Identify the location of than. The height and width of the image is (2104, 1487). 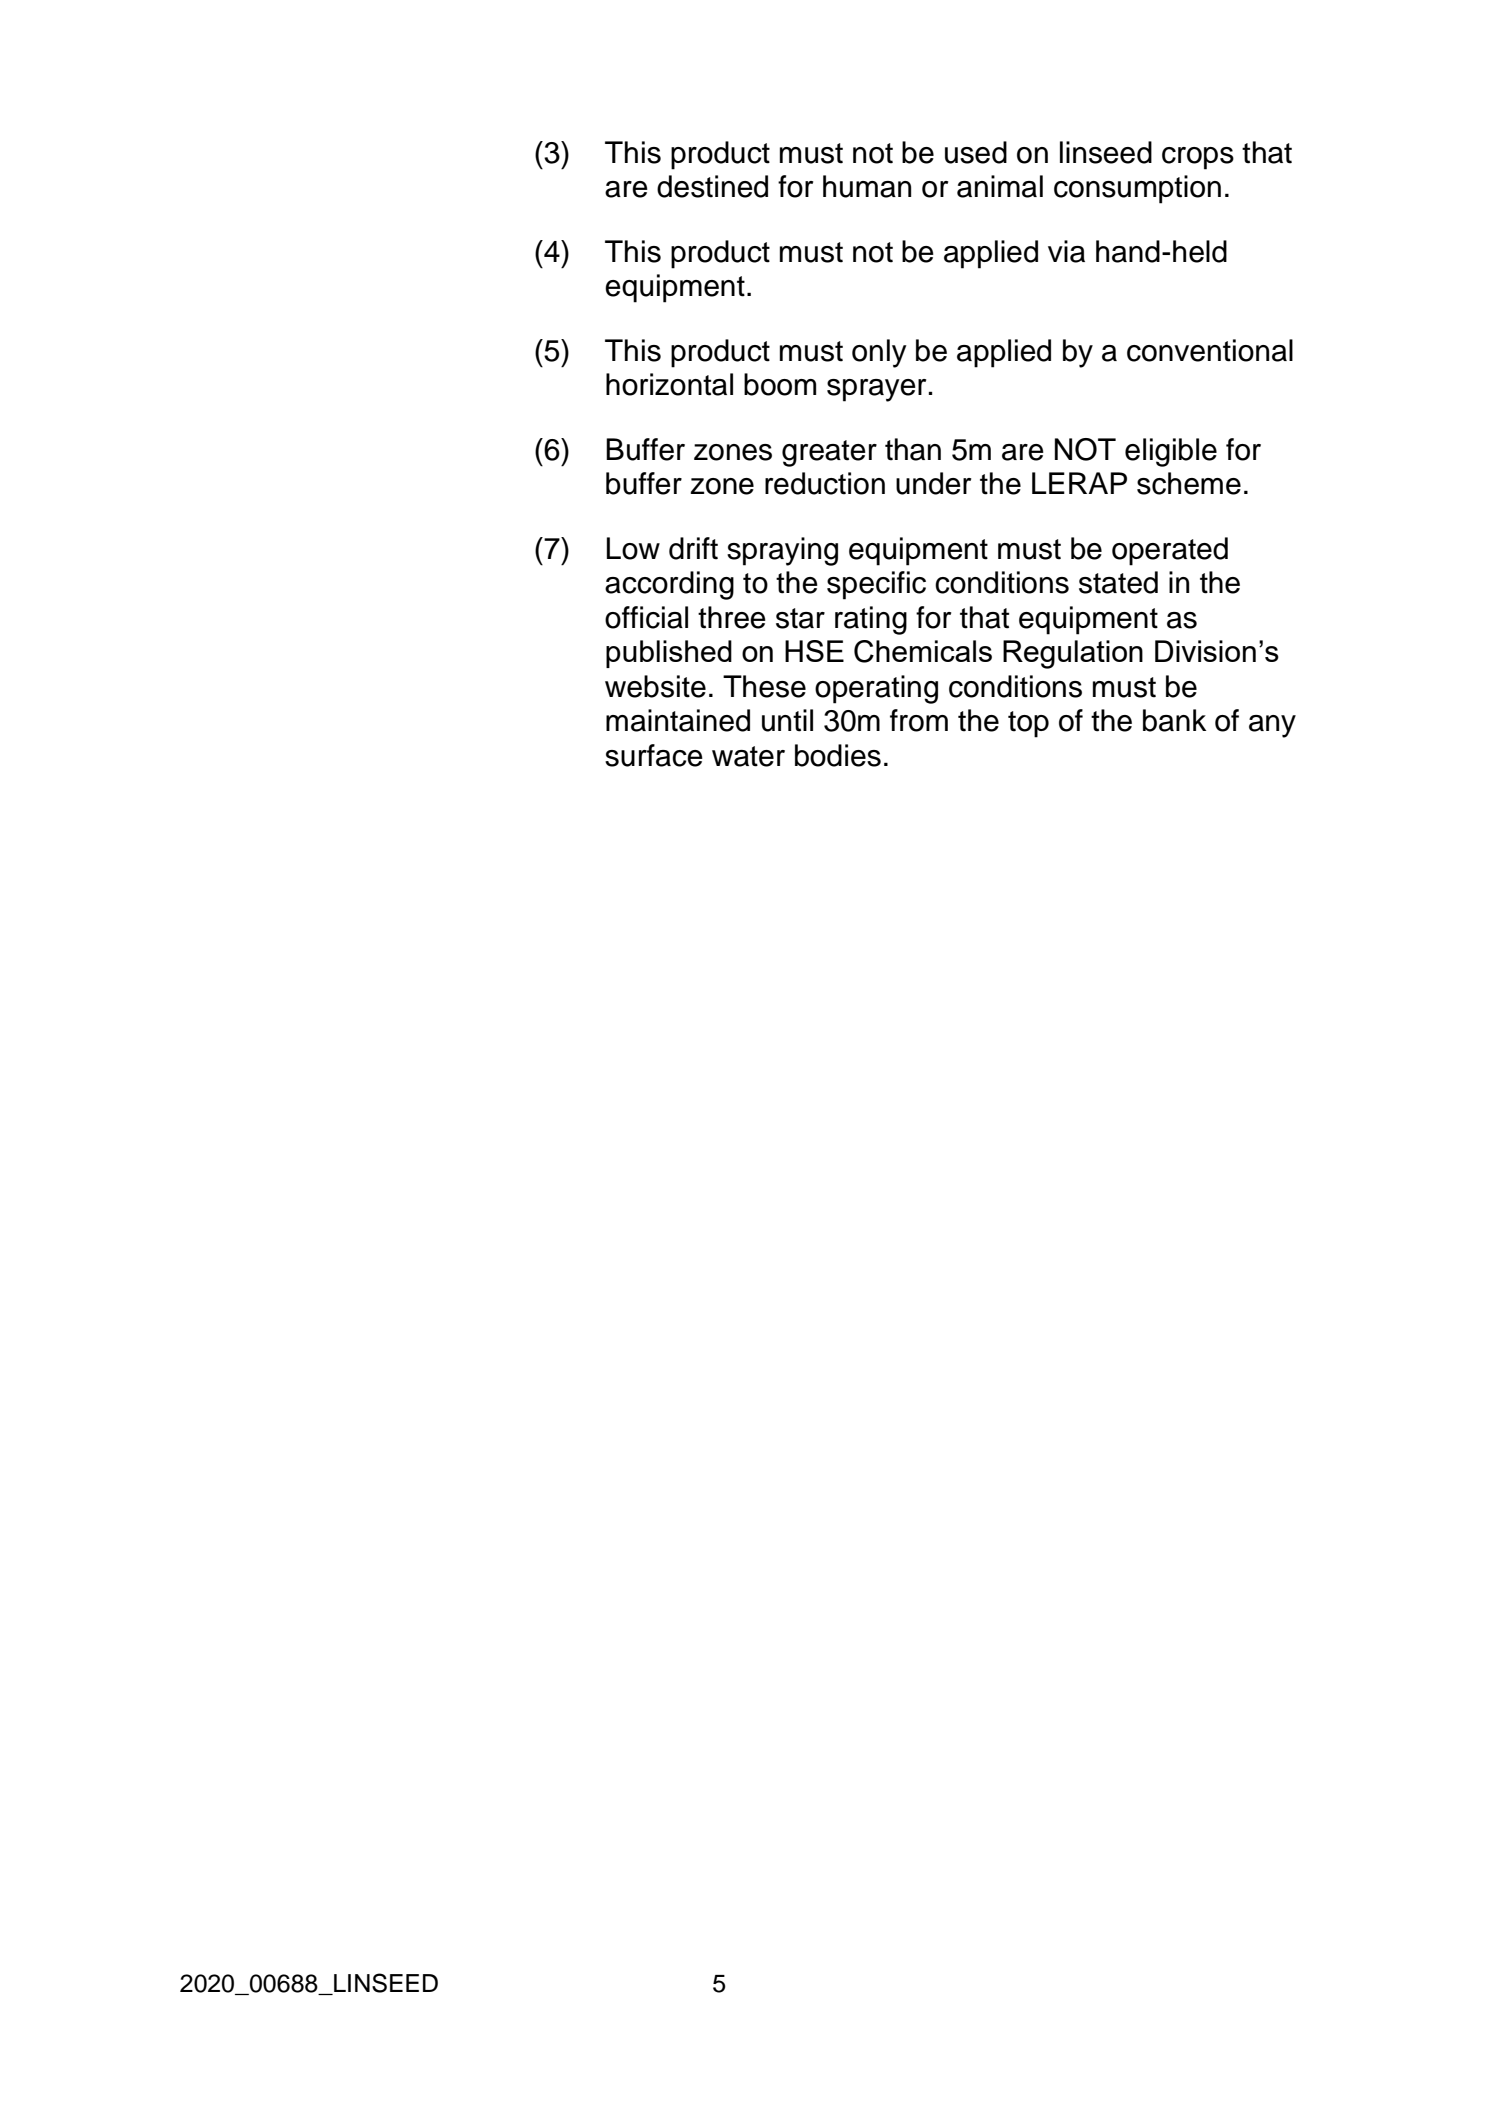
(913, 449).
